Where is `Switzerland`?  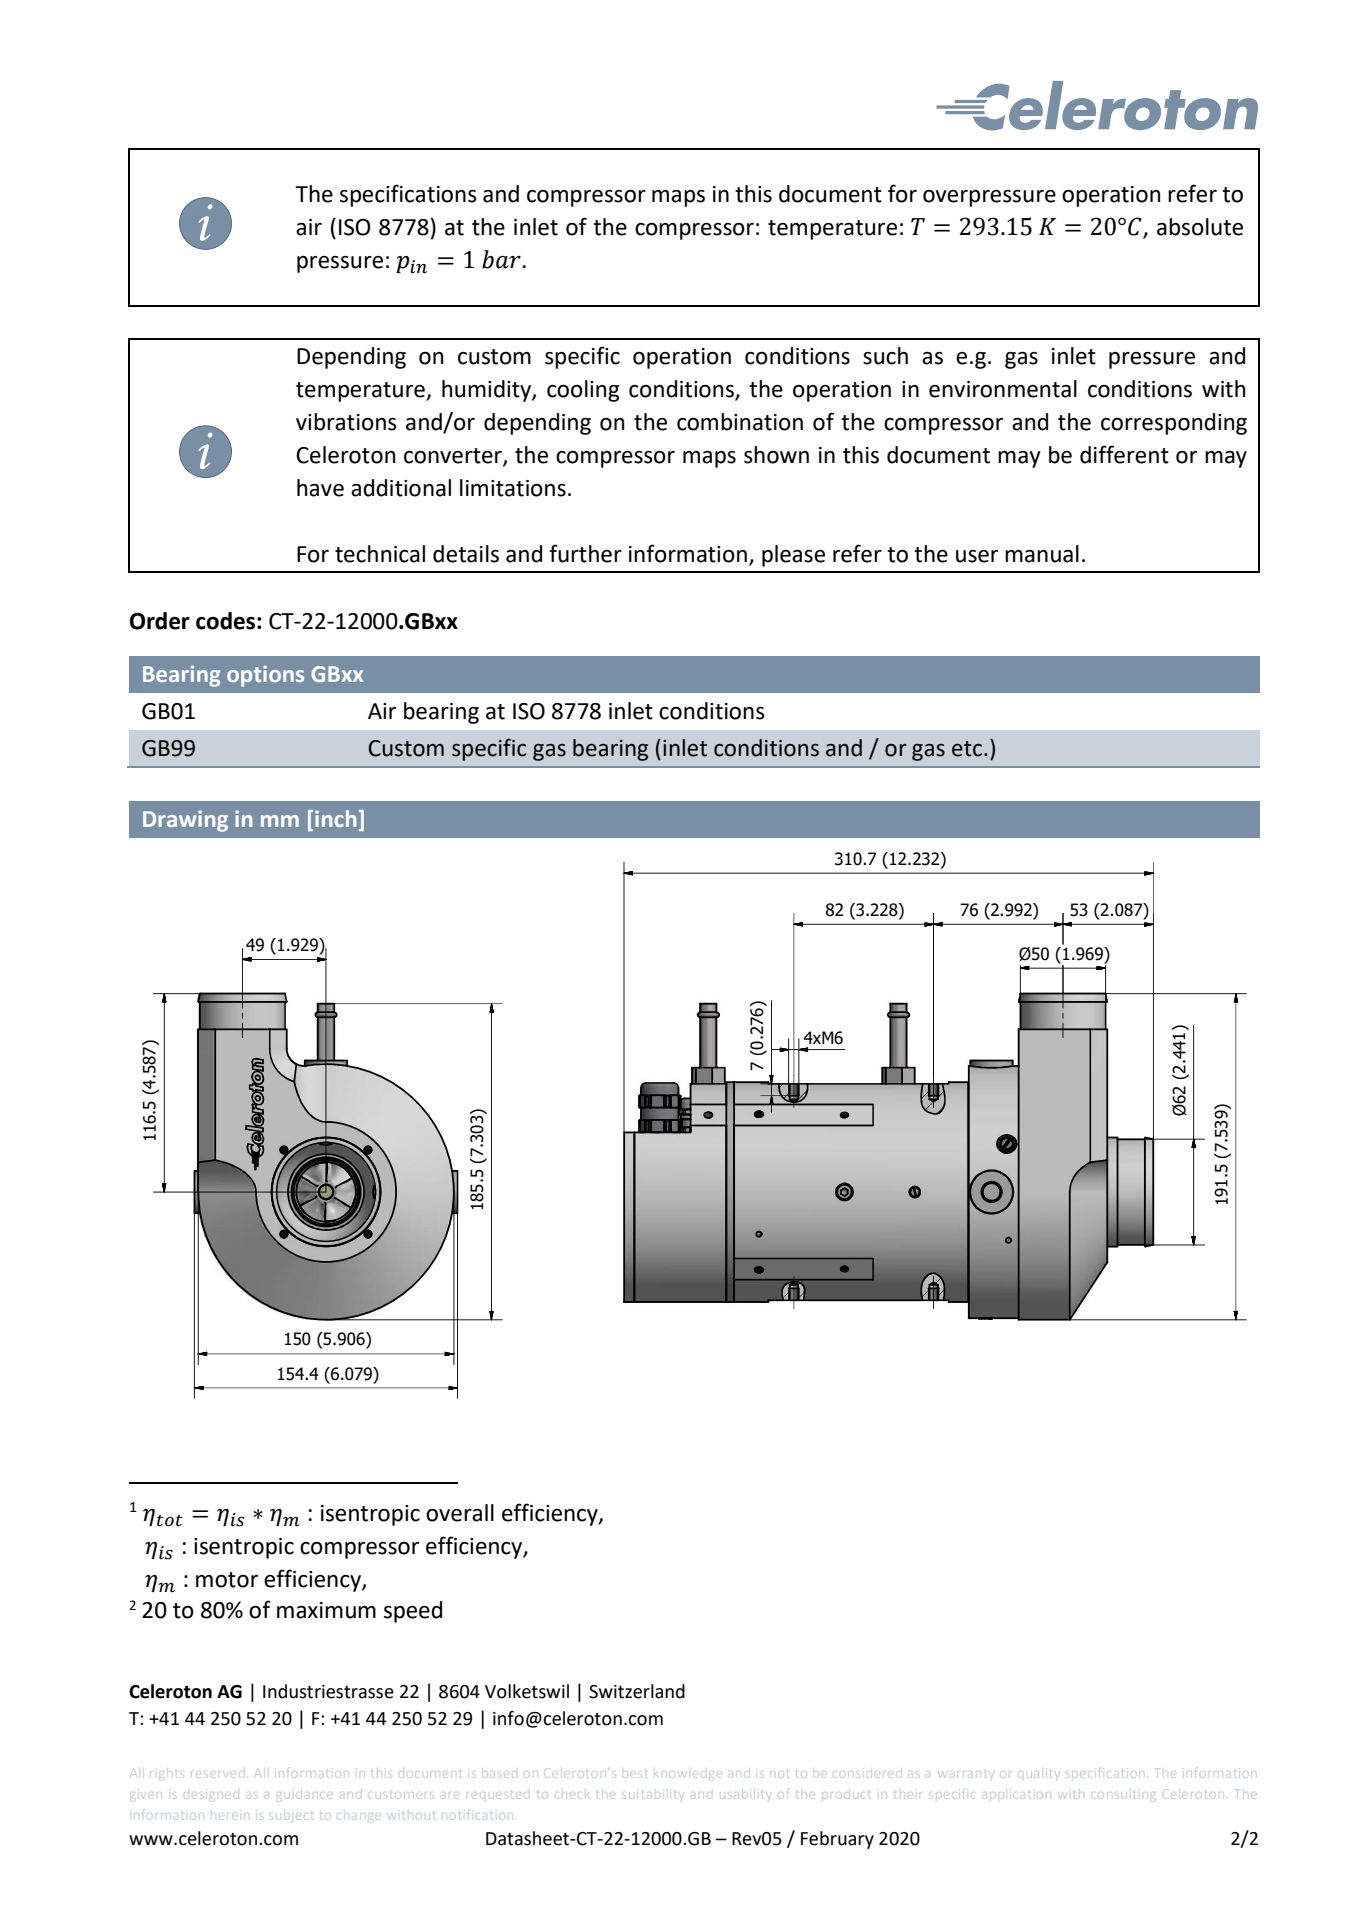 Switzerland is located at coordinates (637, 1691).
